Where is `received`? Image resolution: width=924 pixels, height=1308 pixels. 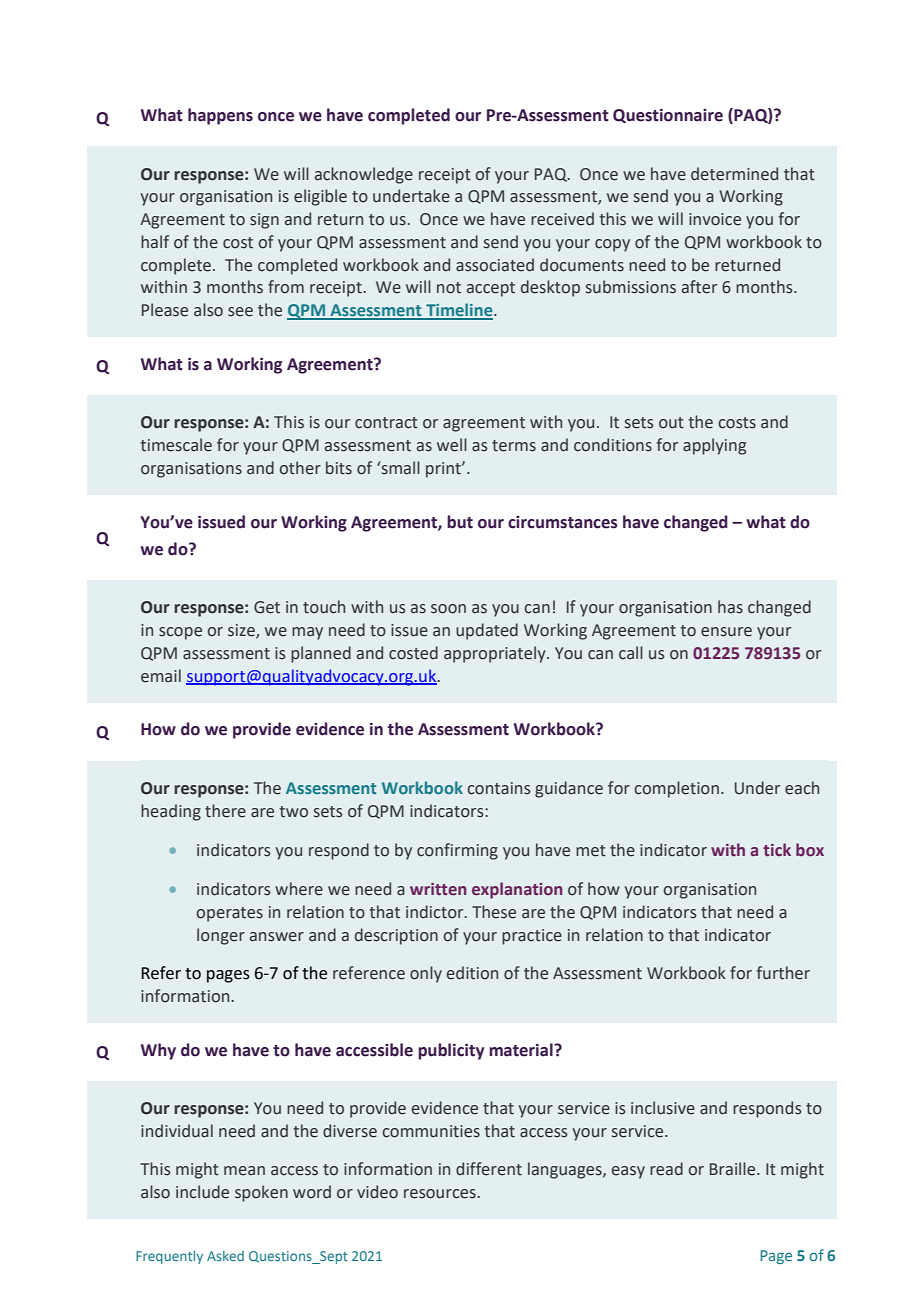 received is located at coordinates (562, 219).
